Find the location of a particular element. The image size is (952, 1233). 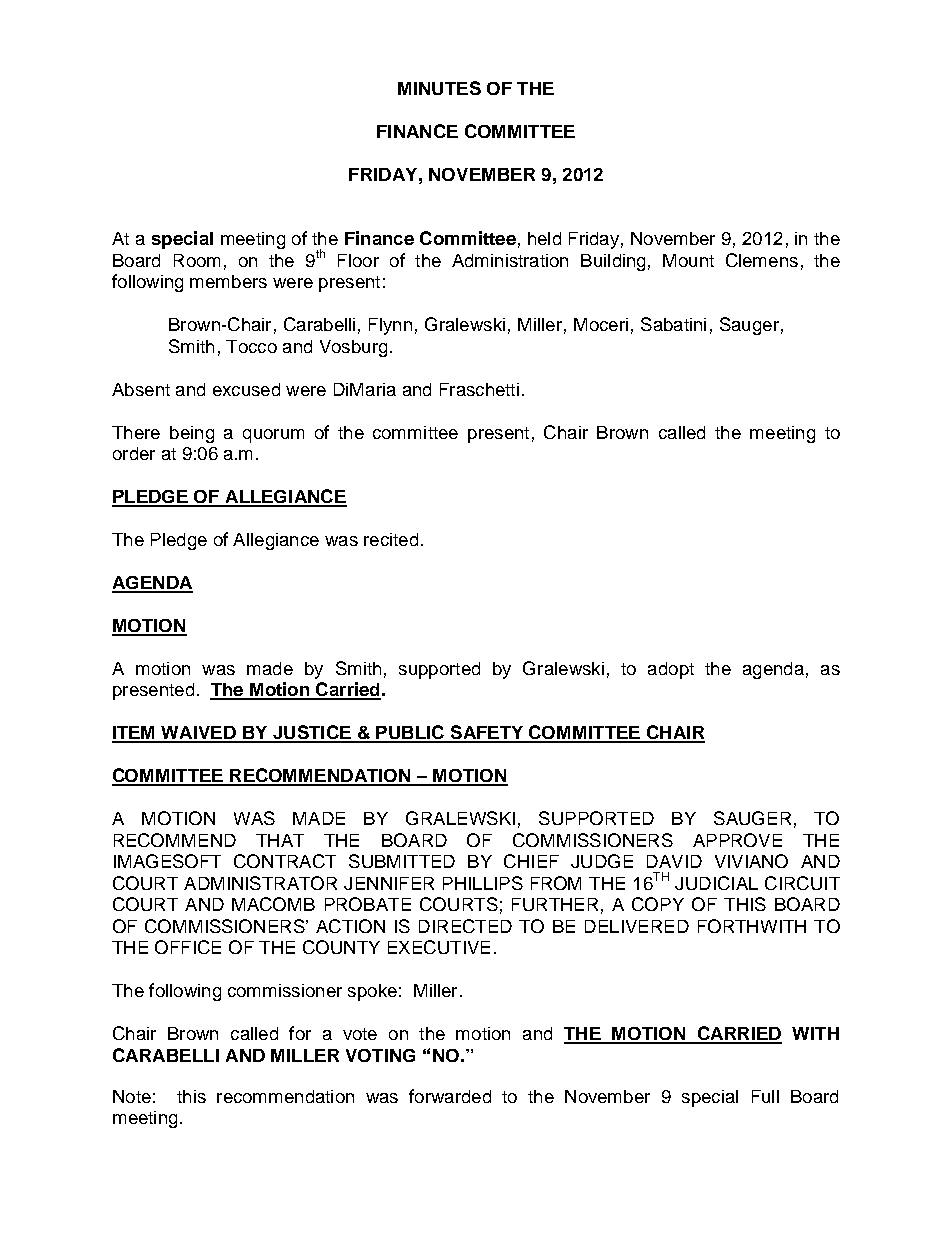

Note is located at coordinates (132, 1096).
